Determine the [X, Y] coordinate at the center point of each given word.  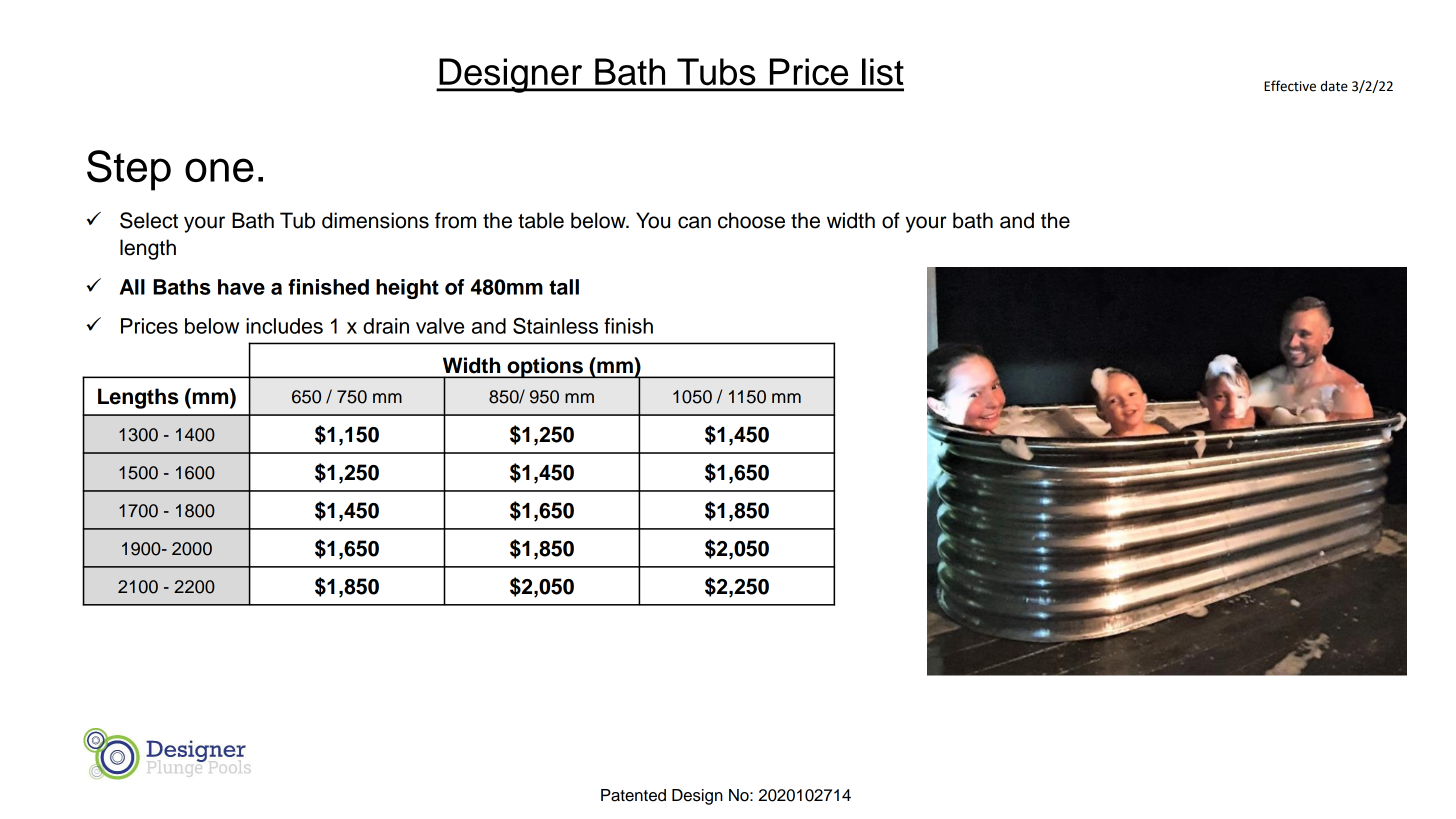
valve [440, 326]
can [694, 222]
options [545, 367]
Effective [1290, 86]
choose [751, 220]
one [219, 170]
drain [386, 326]
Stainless [555, 325]
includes [284, 326]
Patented [633, 795]
